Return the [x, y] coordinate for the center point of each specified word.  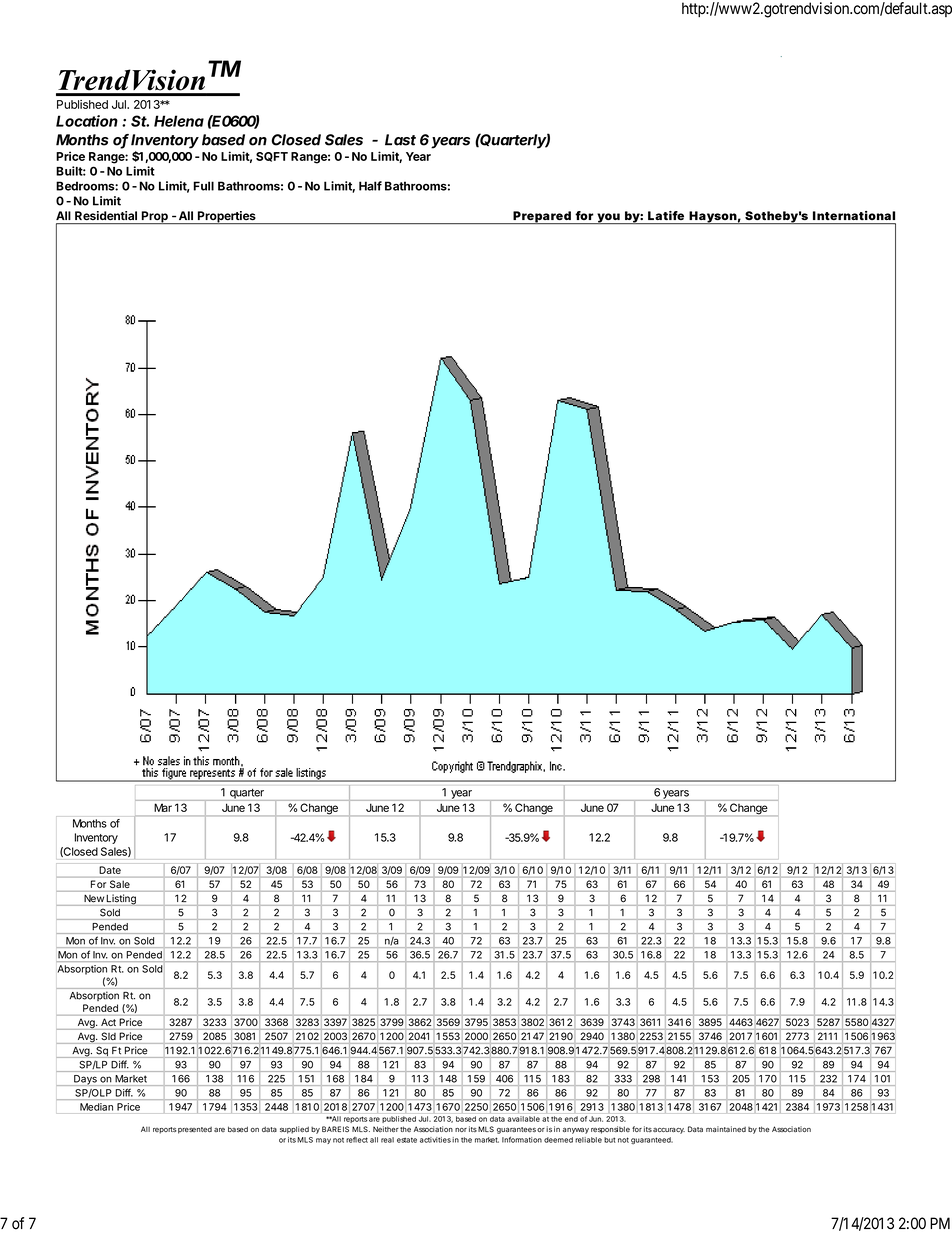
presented [195, 1130]
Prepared [542, 218]
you [608, 219]
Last [400, 140]
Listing [121, 899]
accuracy [669, 1131]
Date [110, 870]
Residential [106, 215]
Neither [386, 1129]
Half [370, 186]
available [523, 1119]
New [94, 898]
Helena [179, 121]
